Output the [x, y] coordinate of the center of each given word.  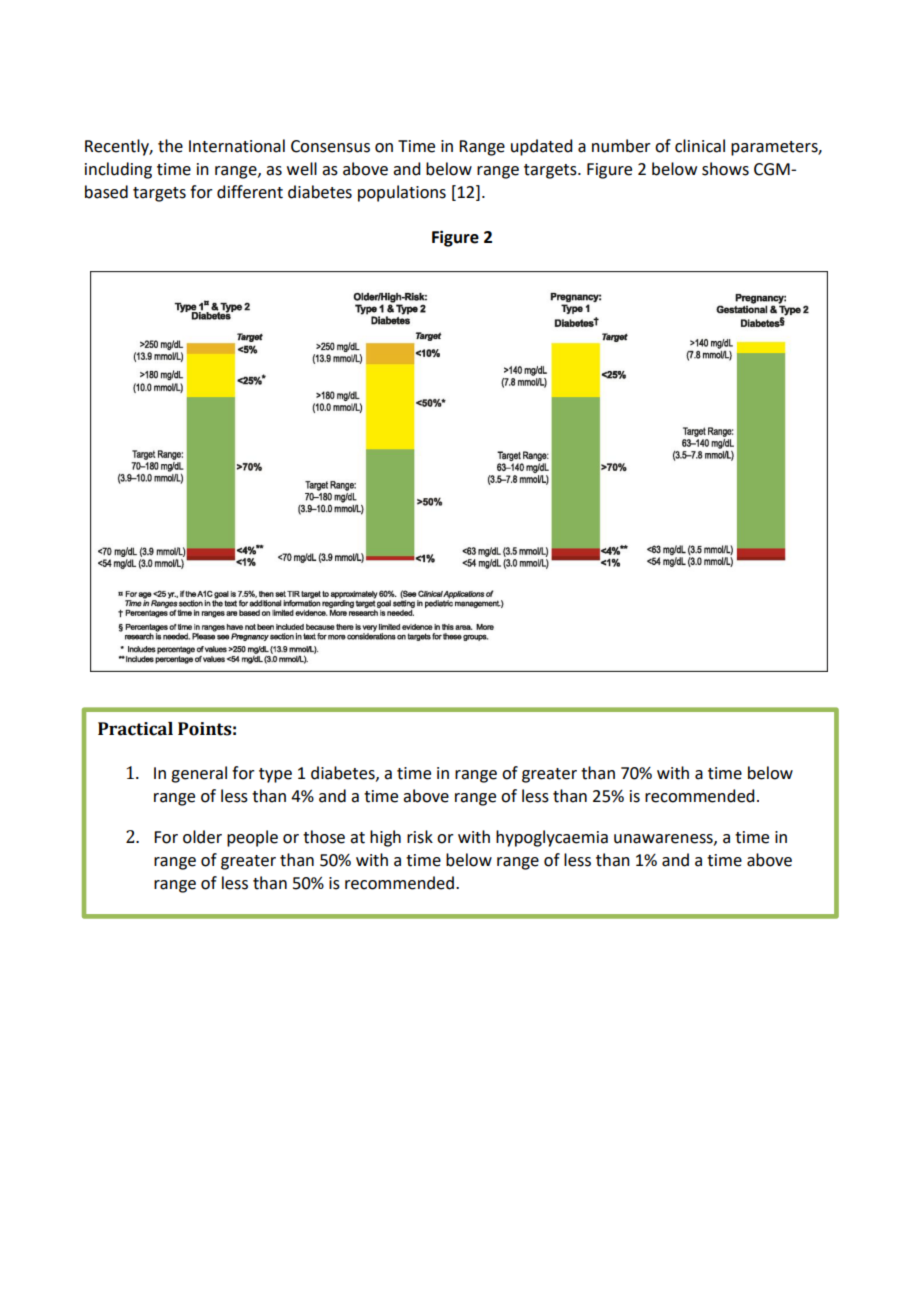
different [250, 192]
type [275, 775]
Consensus [330, 146]
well [302, 169]
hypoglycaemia [552, 838]
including [118, 170]
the [170, 146]
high [385, 838]
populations [402, 193]
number [621, 146]
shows [725, 169]
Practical [135, 729]
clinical [700, 146]
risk [420, 837]
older [202, 837]
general [199, 774]
